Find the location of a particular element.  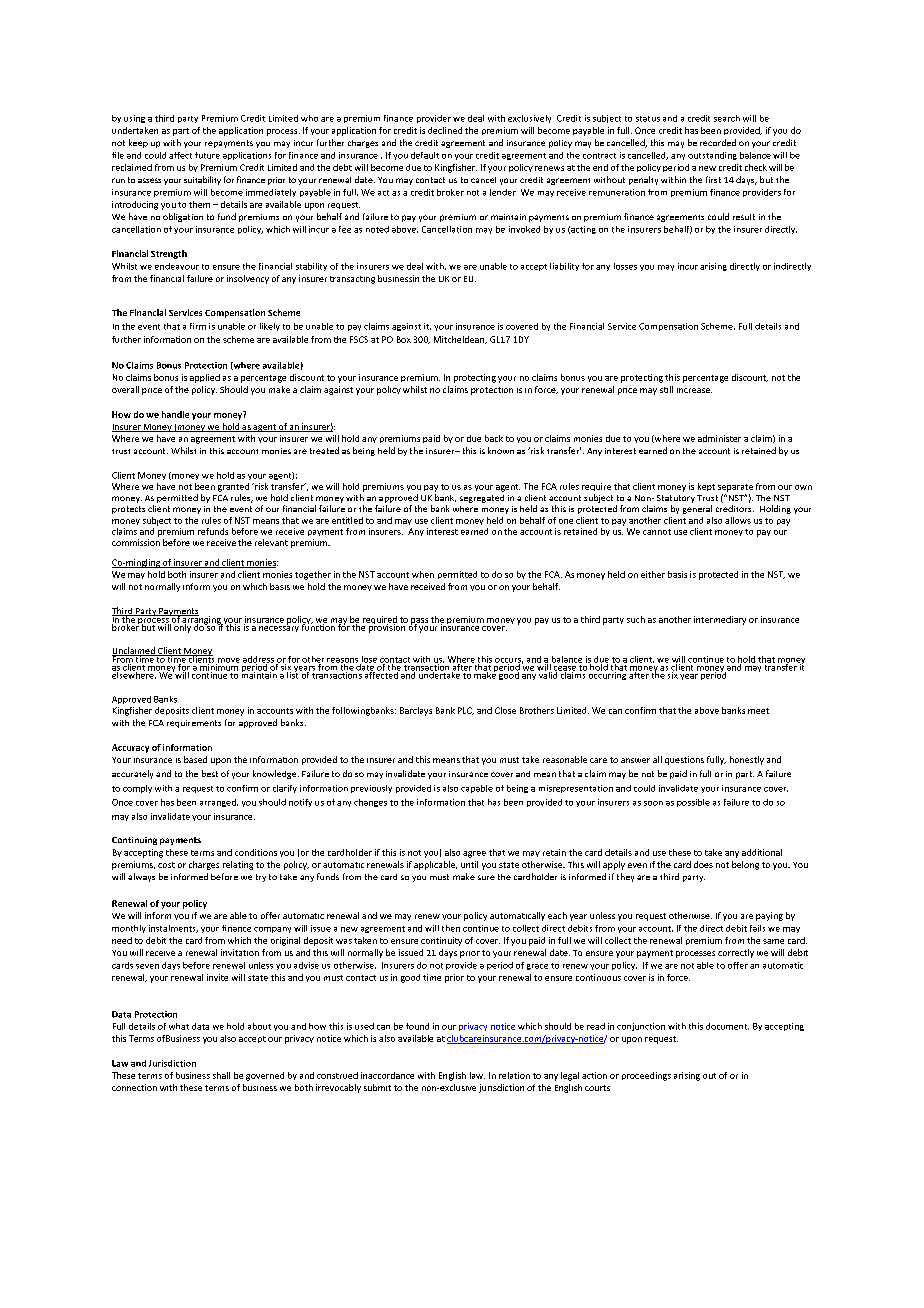

proceedings is located at coordinates (646, 1076).
